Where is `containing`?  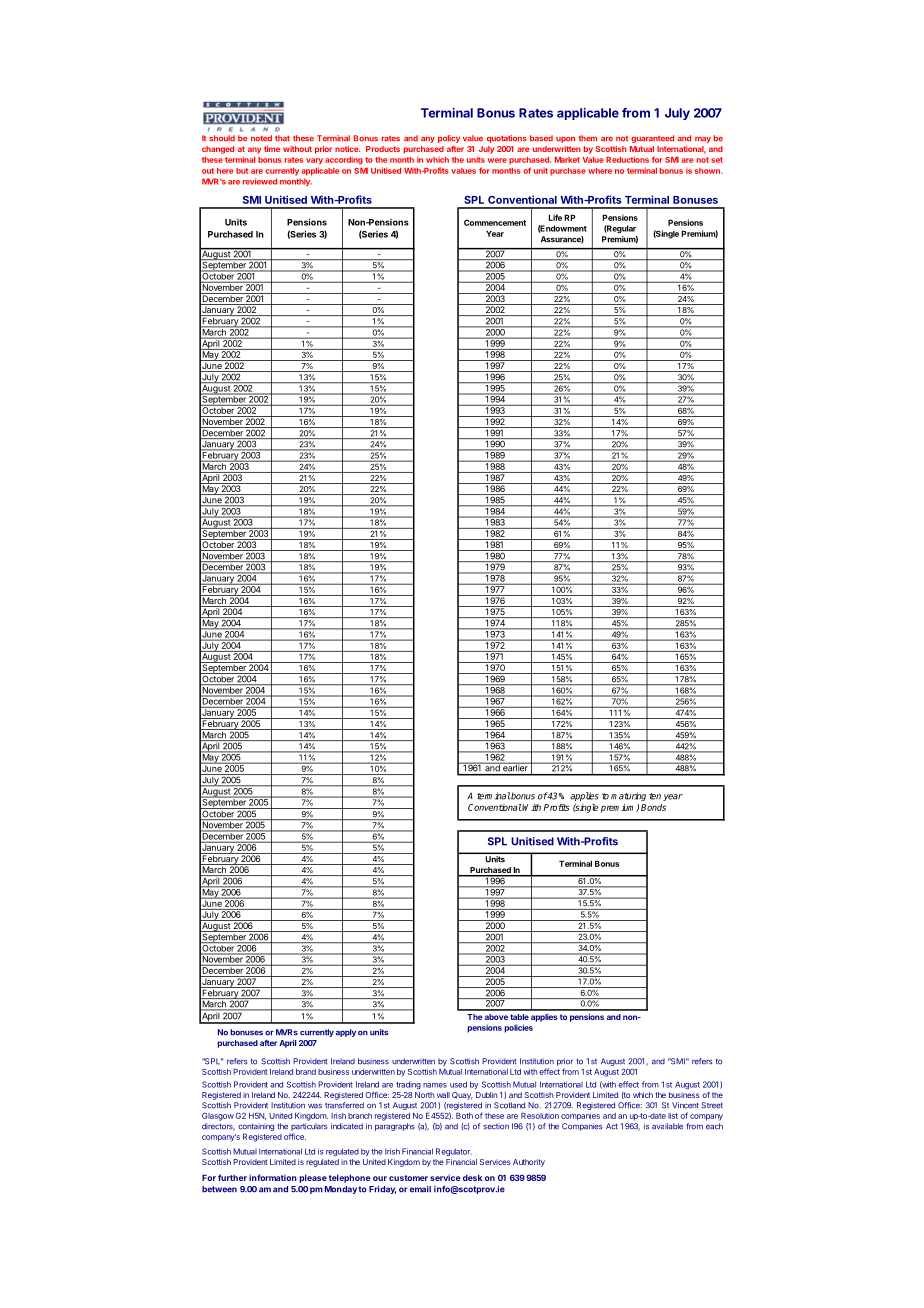
containing is located at coordinates (256, 1127).
